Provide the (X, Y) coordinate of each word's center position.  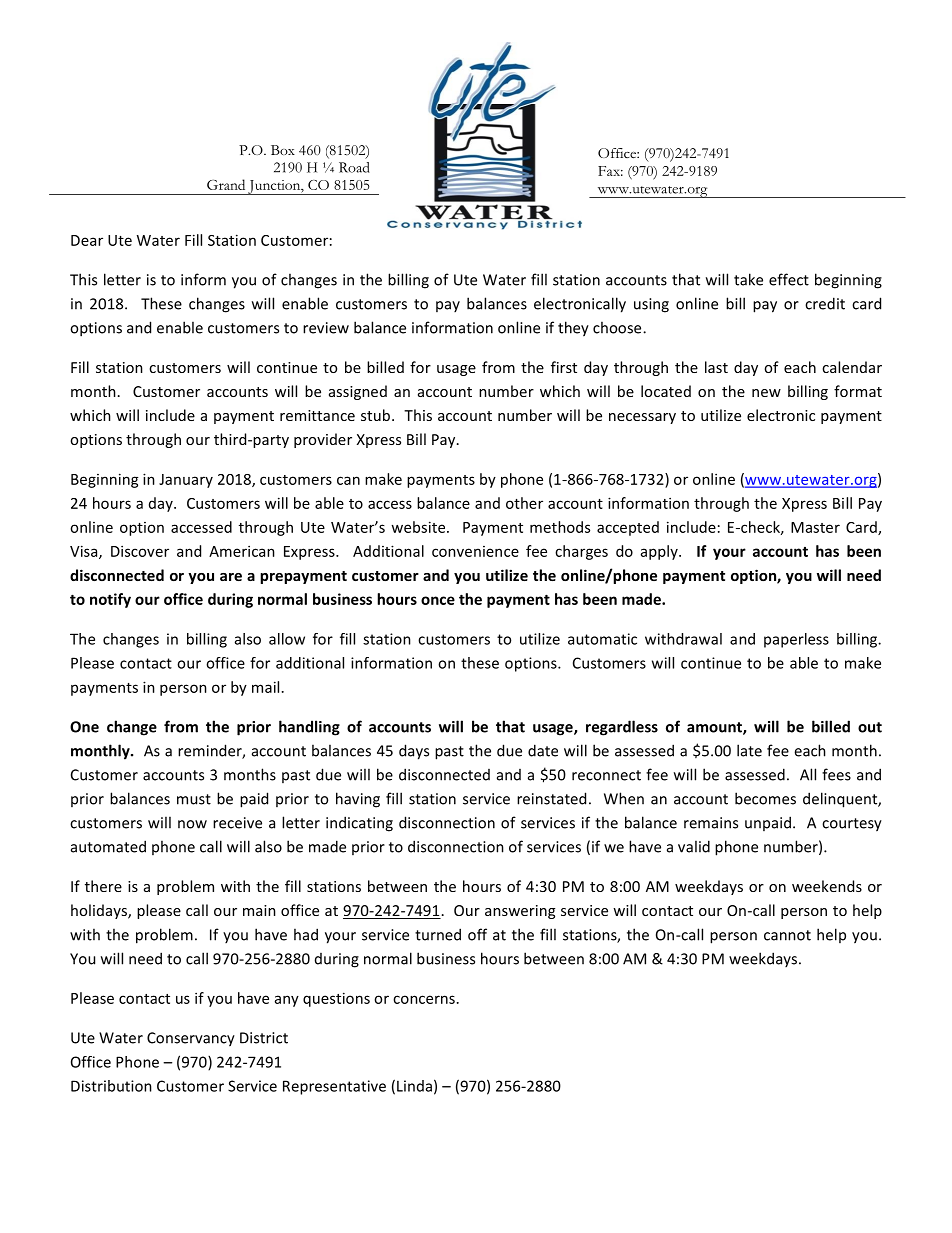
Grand (226, 184)
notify (110, 600)
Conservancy (191, 1039)
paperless (796, 640)
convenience (475, 551)
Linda (414, 1086)
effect (789, 279)
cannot (787, 935)
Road (354, 167)
